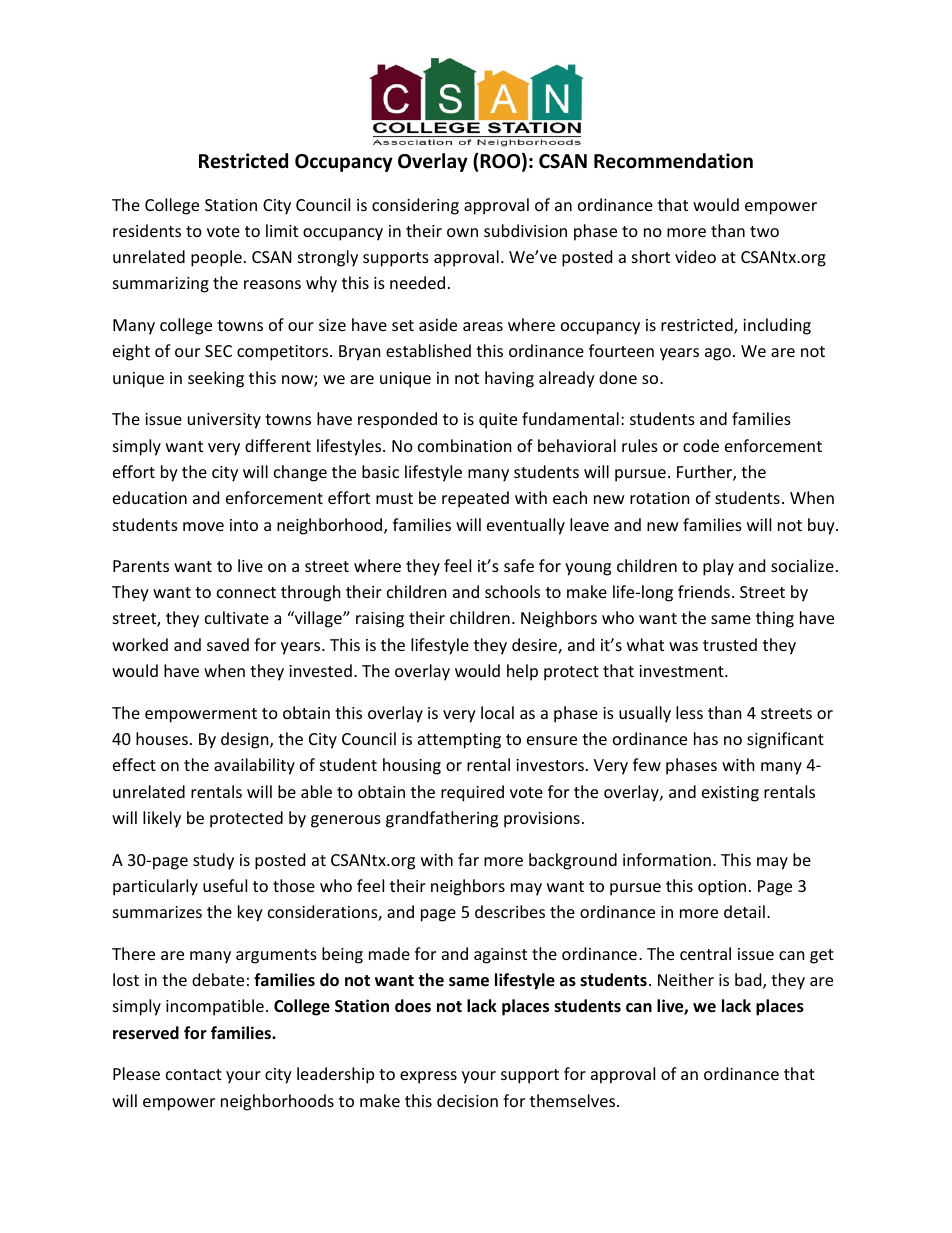 Image resolution: width=952 pixels, height=1233 pixels. I want to click on contact, so click(194, 1074).
